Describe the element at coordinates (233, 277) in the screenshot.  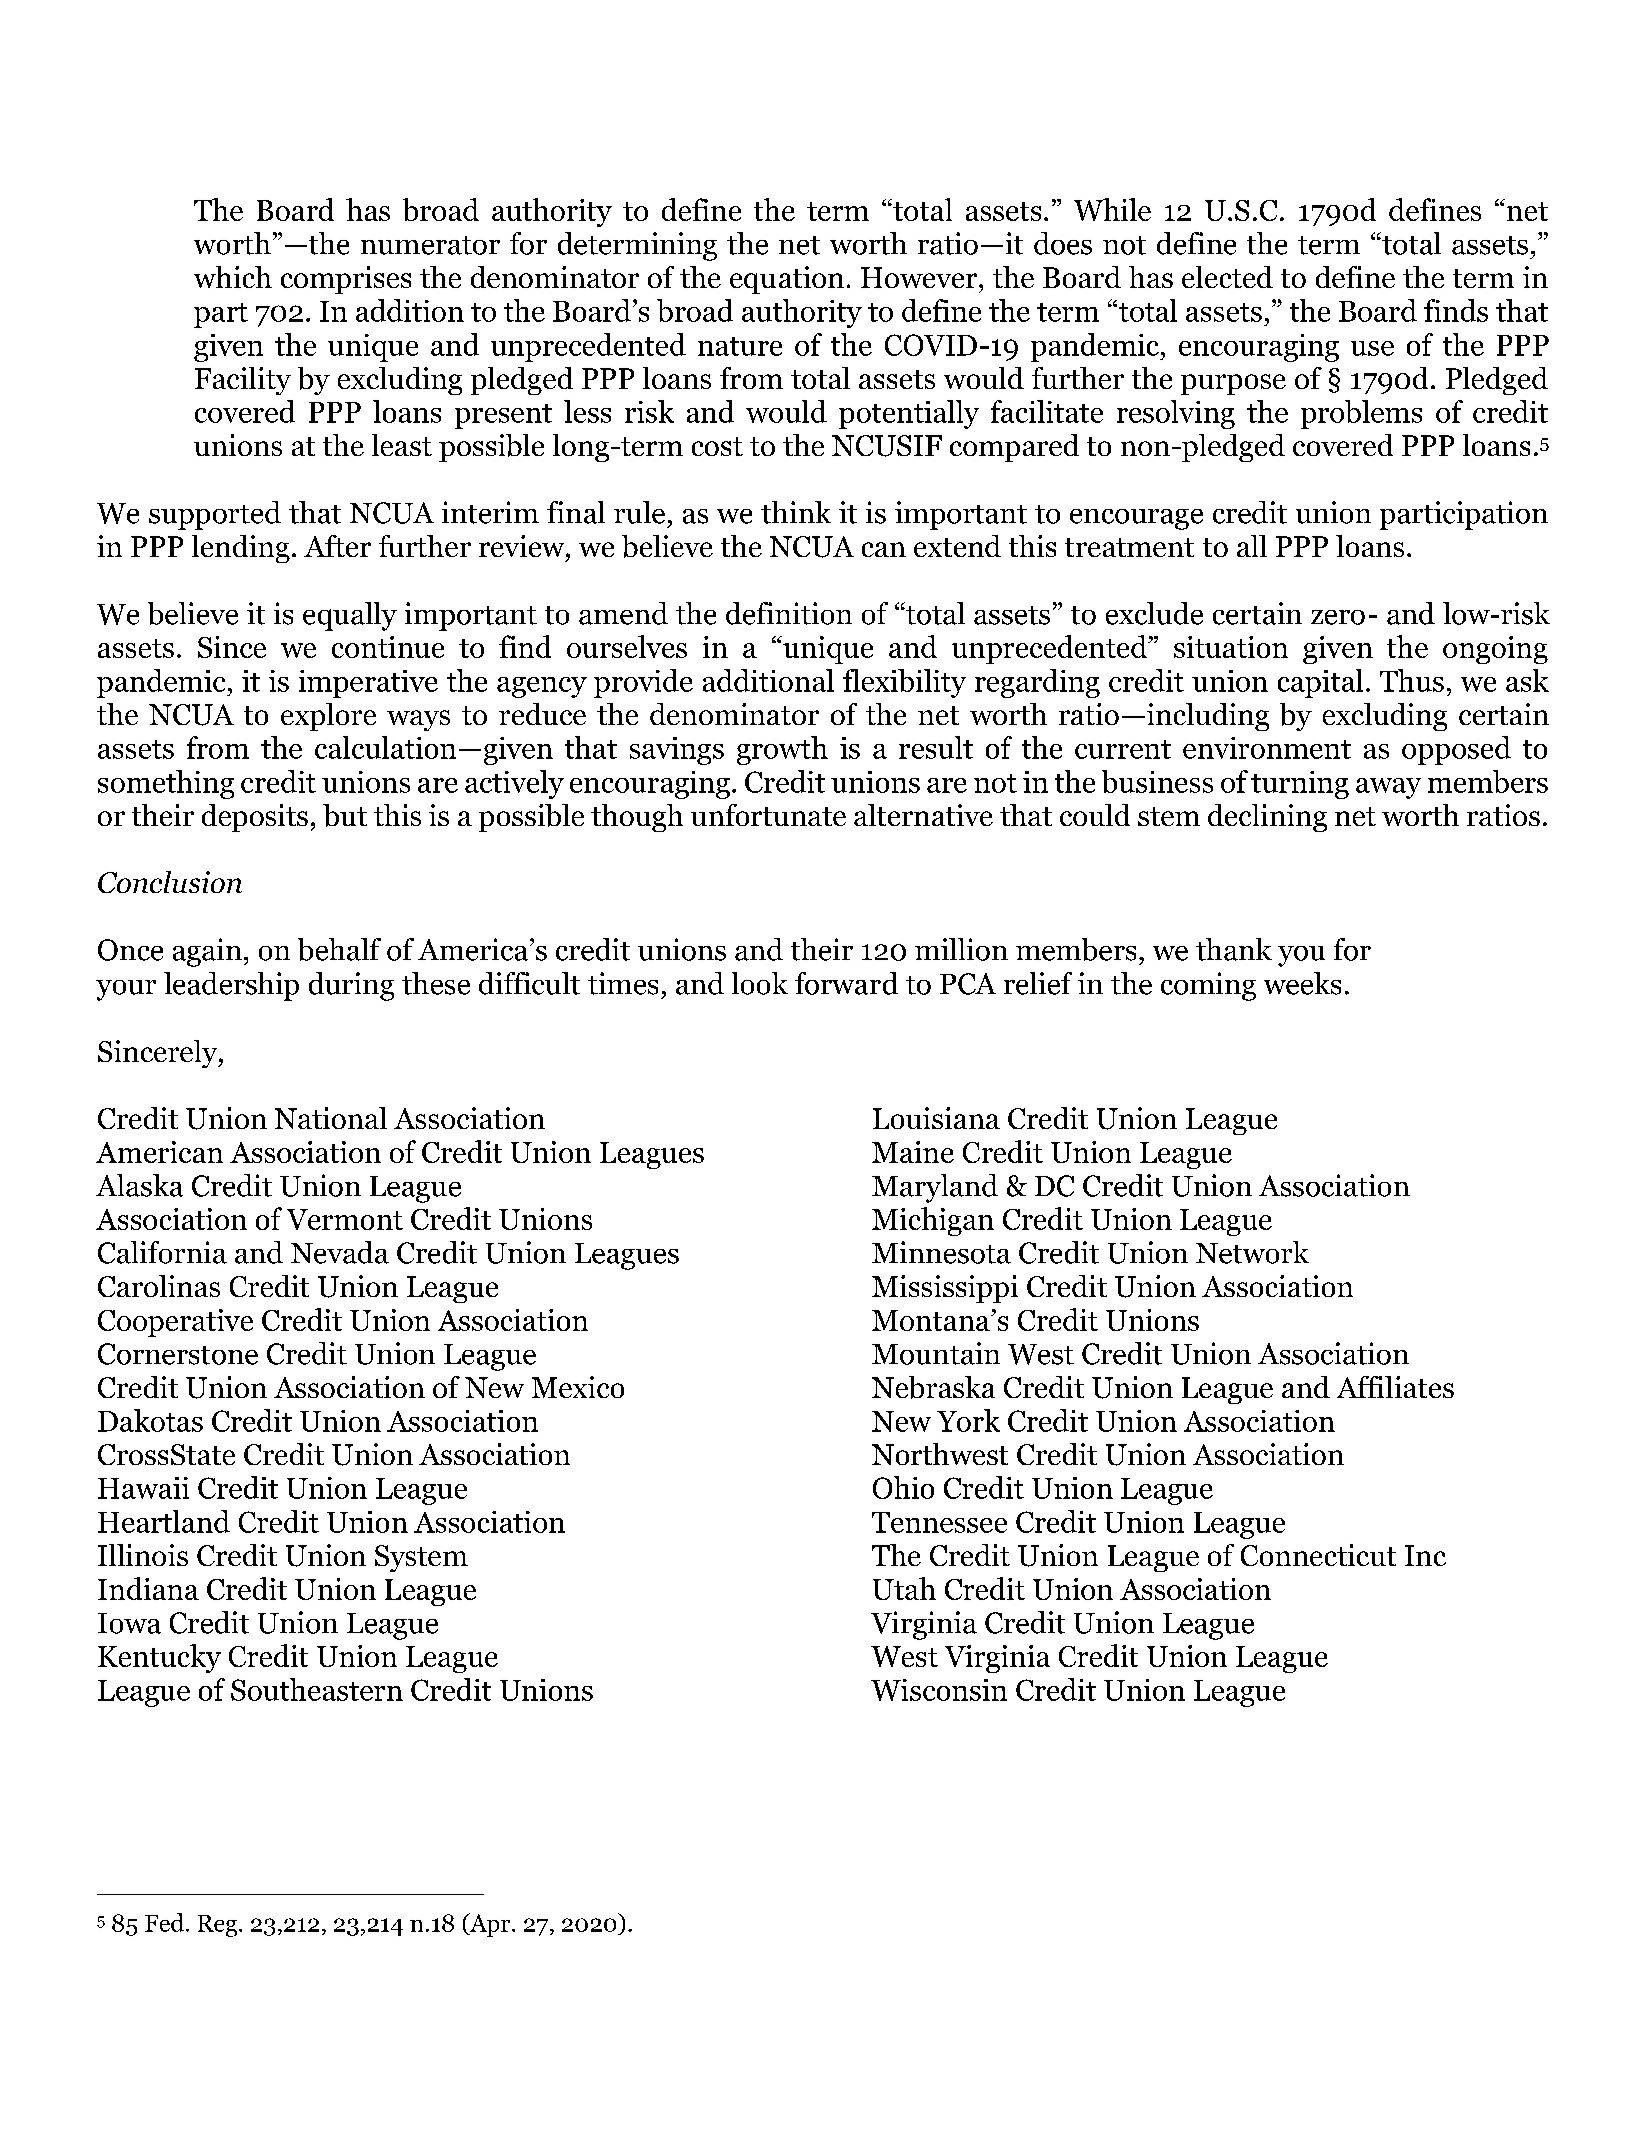
I see `which` at that location.
